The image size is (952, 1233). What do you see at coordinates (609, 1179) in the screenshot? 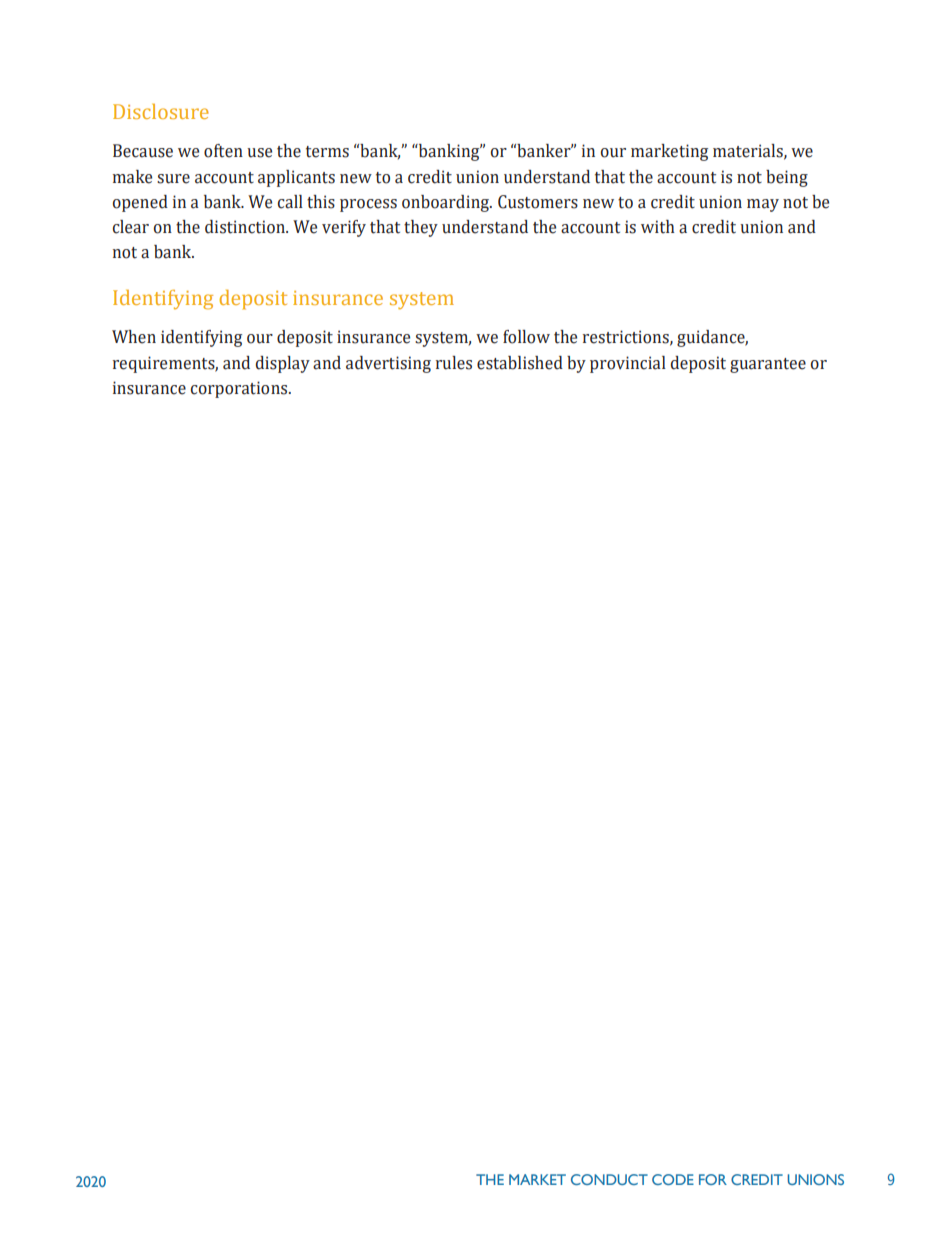
I see `CONDUCT` at bounding box center [609, 1179].
